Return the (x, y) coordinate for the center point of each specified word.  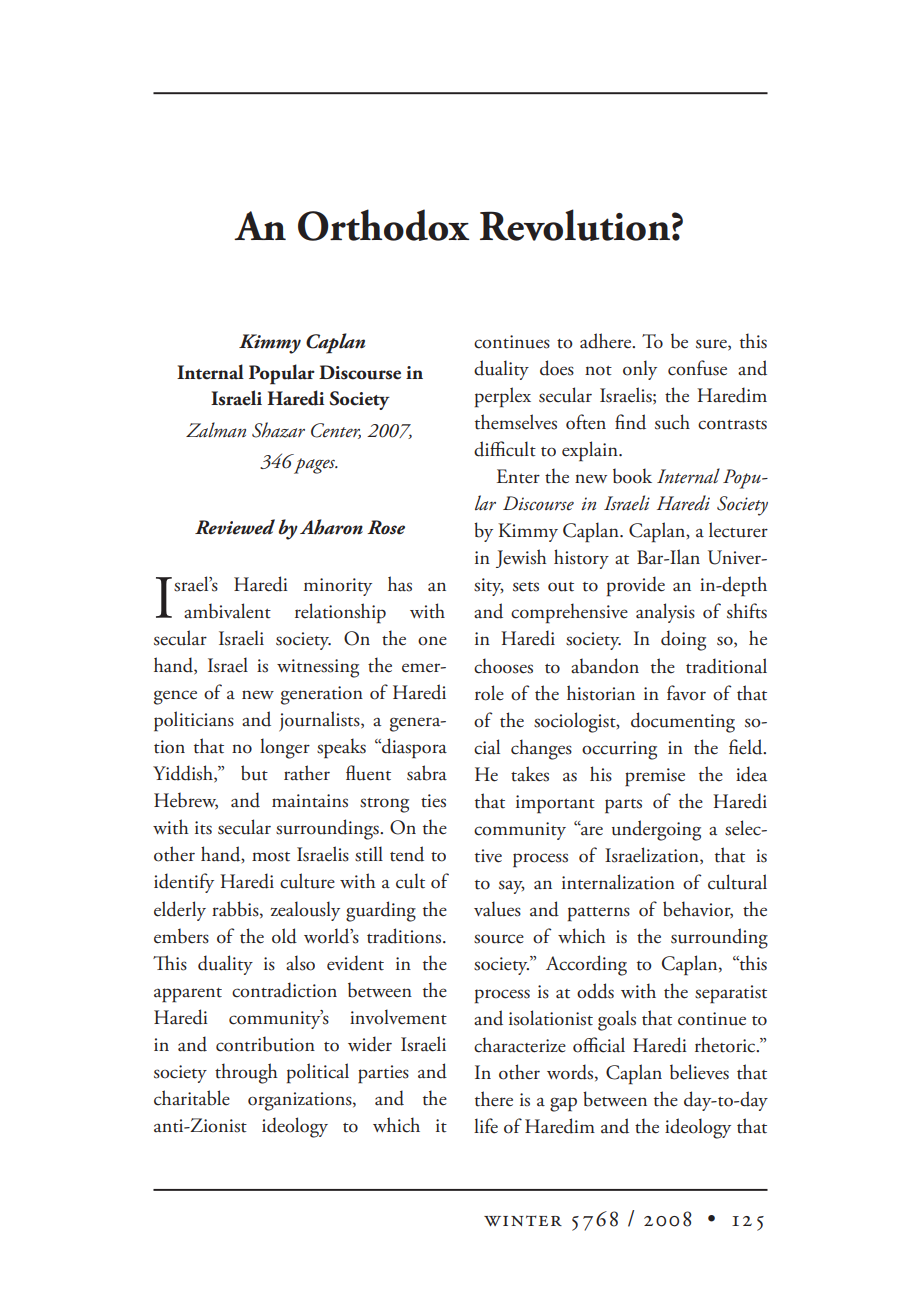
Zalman (216, 430)
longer (285, 748)
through (246, 1073)
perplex (503, 397)
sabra (427, 773)
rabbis (236, 909)
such (672, 422)
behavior (698, 910)
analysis (665, 613)
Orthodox (383, 225)
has (400, 584)
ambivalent (227, 611)
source (499, 939)
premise (655, 777)
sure (712, 344)
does (557, 368)
